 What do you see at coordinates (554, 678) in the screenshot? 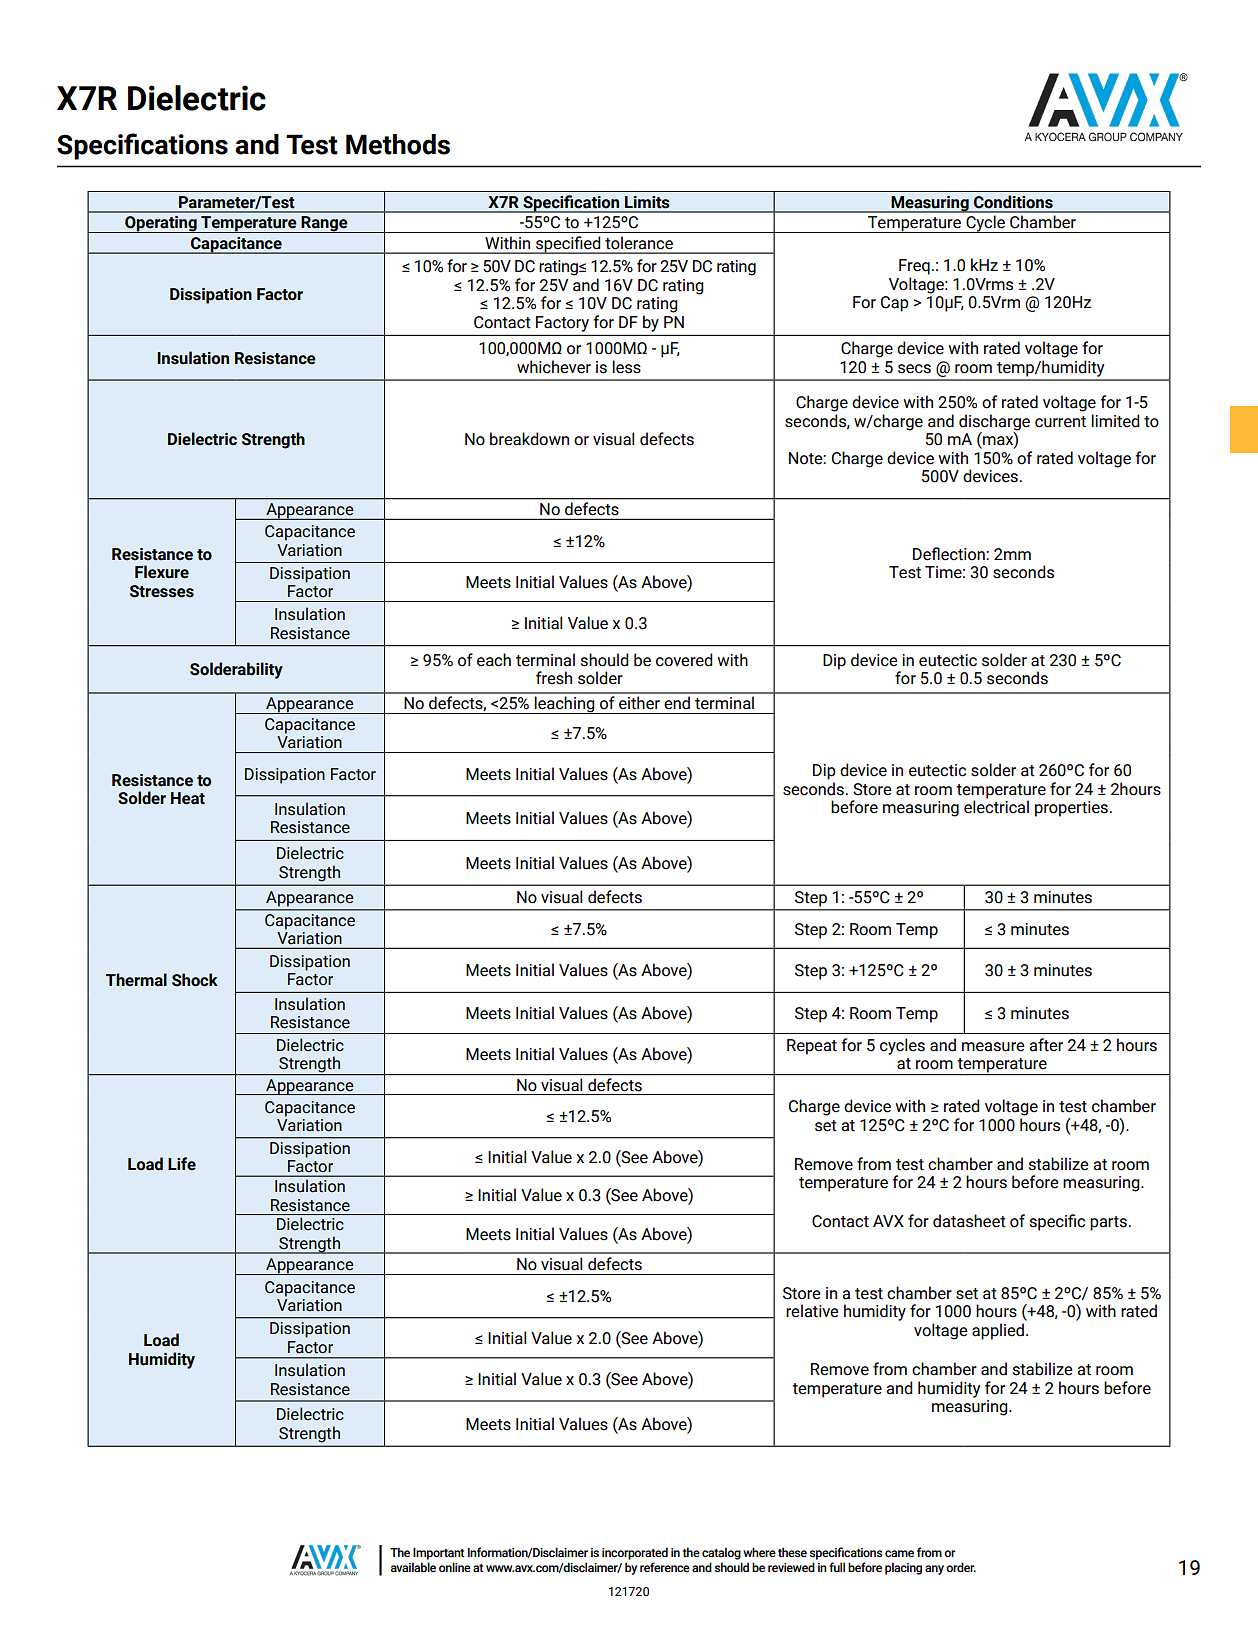
I see `fresh` at bounding box center [554, 678].
